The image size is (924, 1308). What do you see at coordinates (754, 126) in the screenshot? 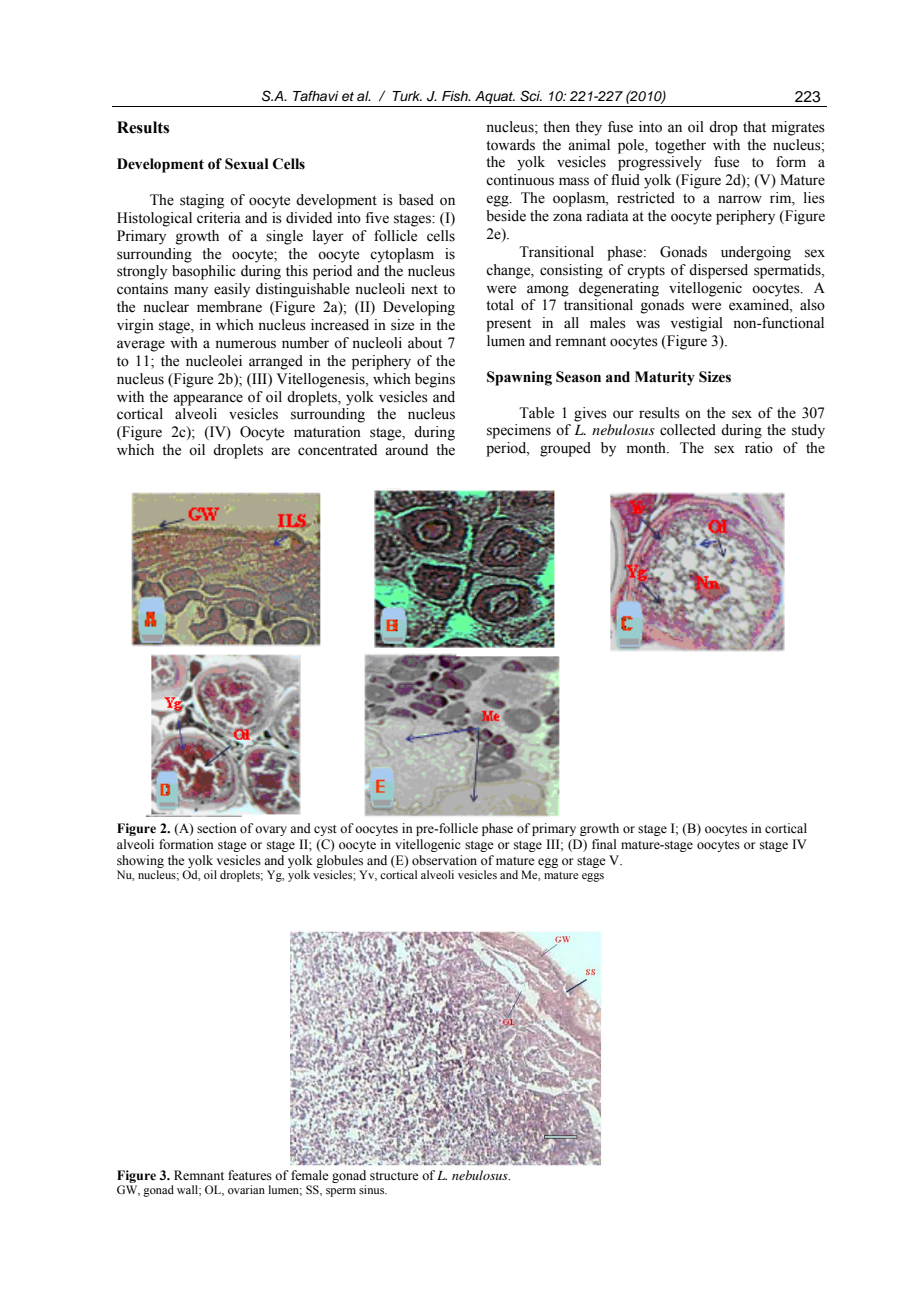
I see `that` at bounding box center [754, 126].
